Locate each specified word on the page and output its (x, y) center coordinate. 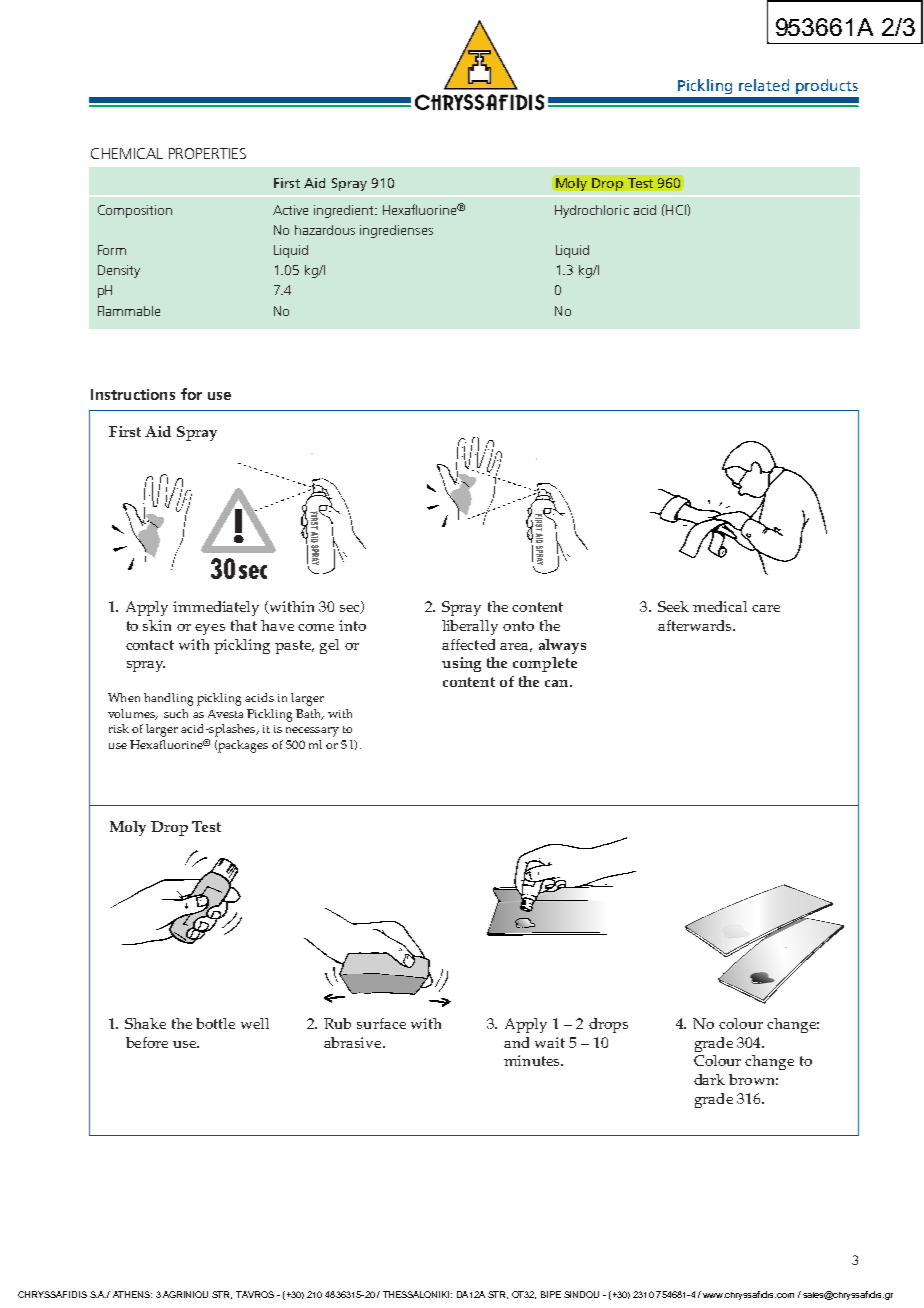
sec (351, 609)
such (176, 713)
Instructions (133, 394)
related (764, 85)
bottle (215, 1023)
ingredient (345, 211)
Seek (673, 606)
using (461, 664)
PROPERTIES (207, 153)
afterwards (696, 625)
